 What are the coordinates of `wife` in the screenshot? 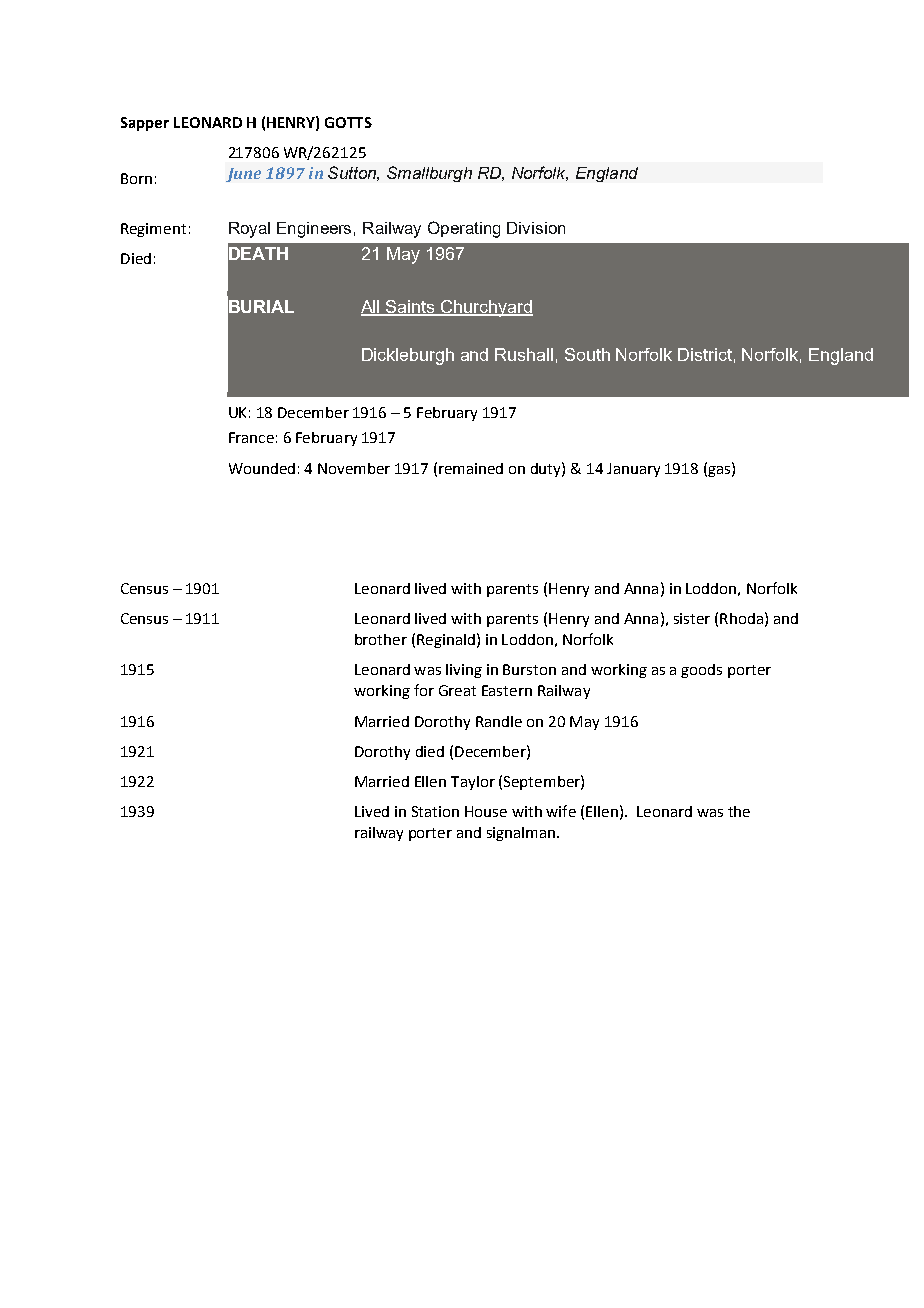 It's located at (561, 811).
